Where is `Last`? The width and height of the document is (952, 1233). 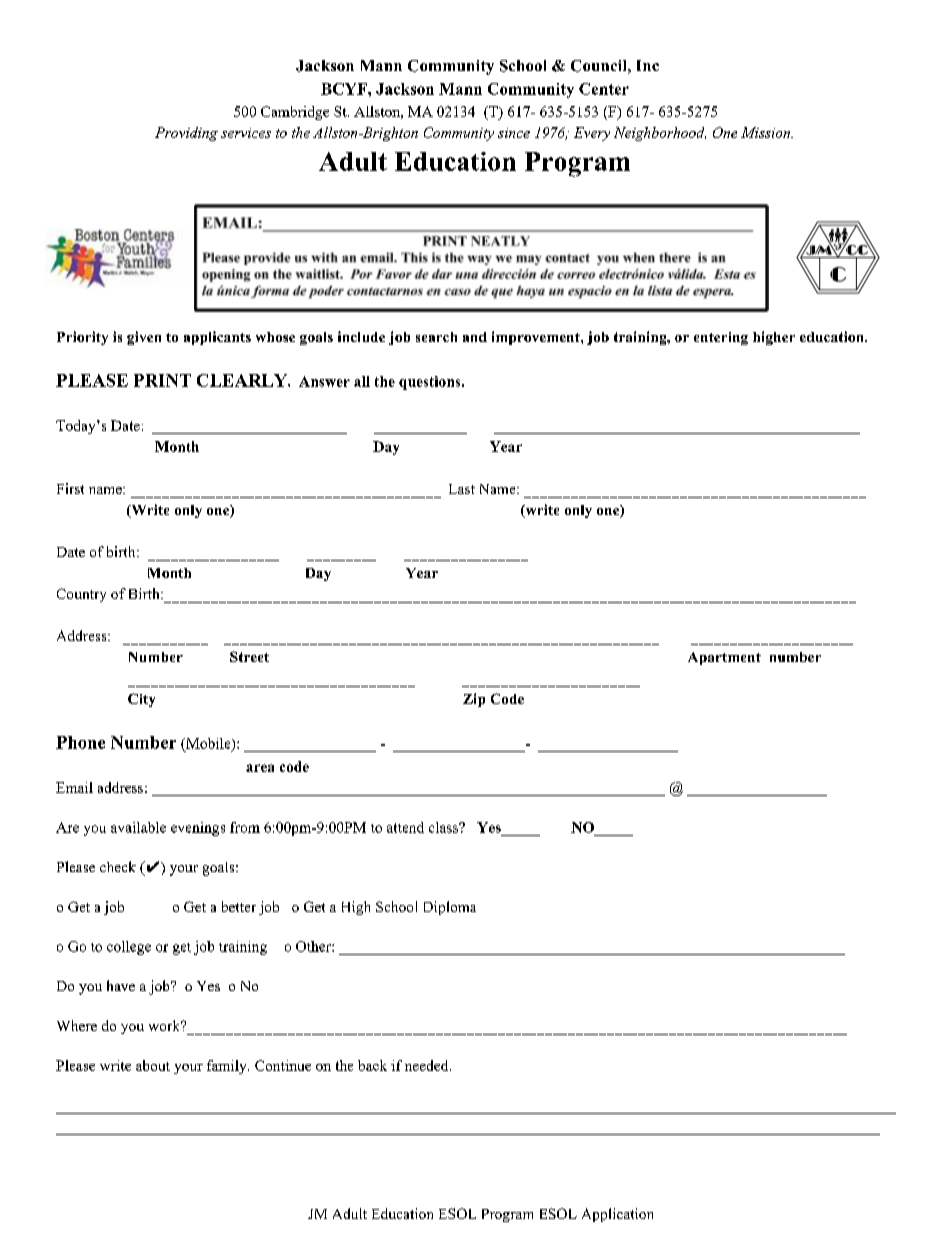
Last is located at coordinates (462, 489).
